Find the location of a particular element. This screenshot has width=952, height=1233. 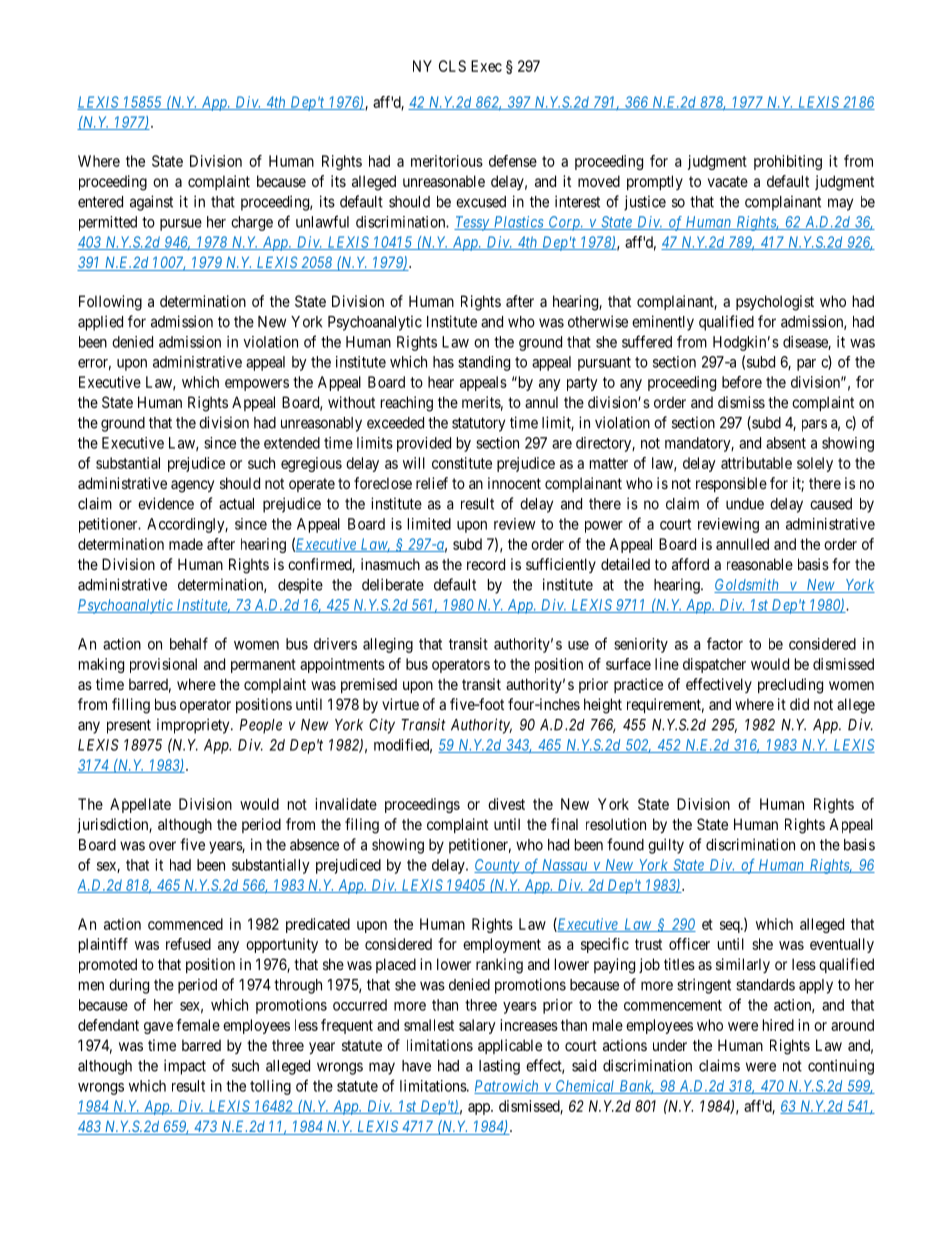

CLS is located at coordinates (452, 66).
